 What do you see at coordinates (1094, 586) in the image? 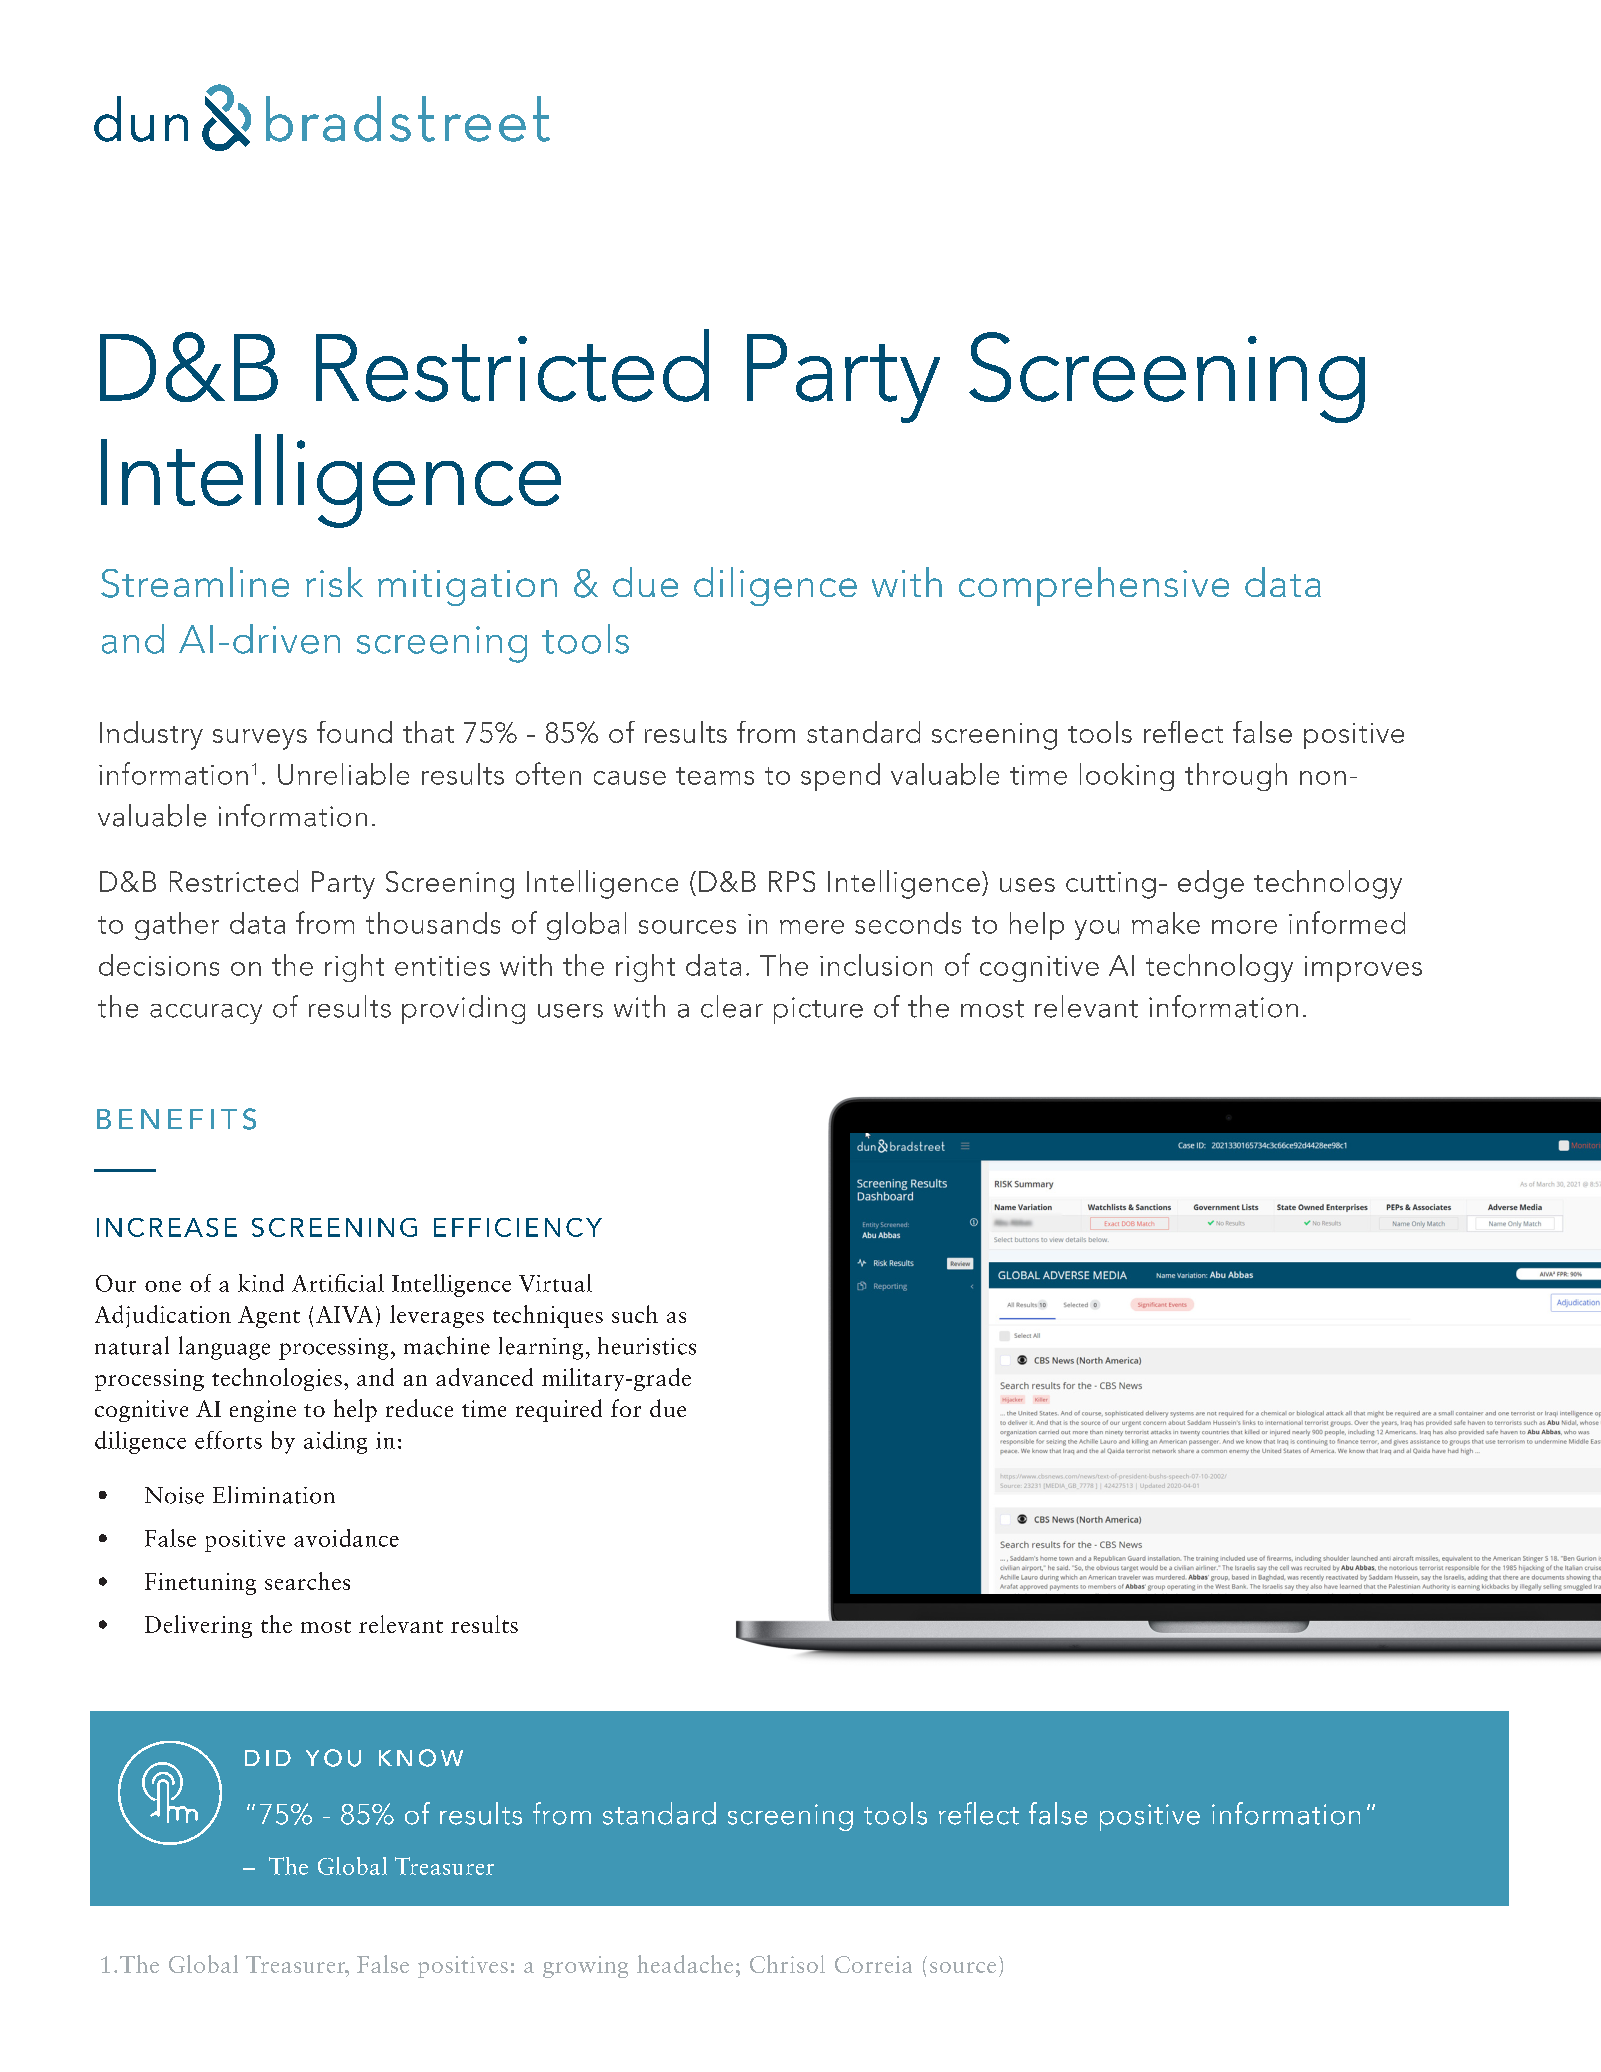
I see `comprehensive` at bounding box center [1094, 586].
